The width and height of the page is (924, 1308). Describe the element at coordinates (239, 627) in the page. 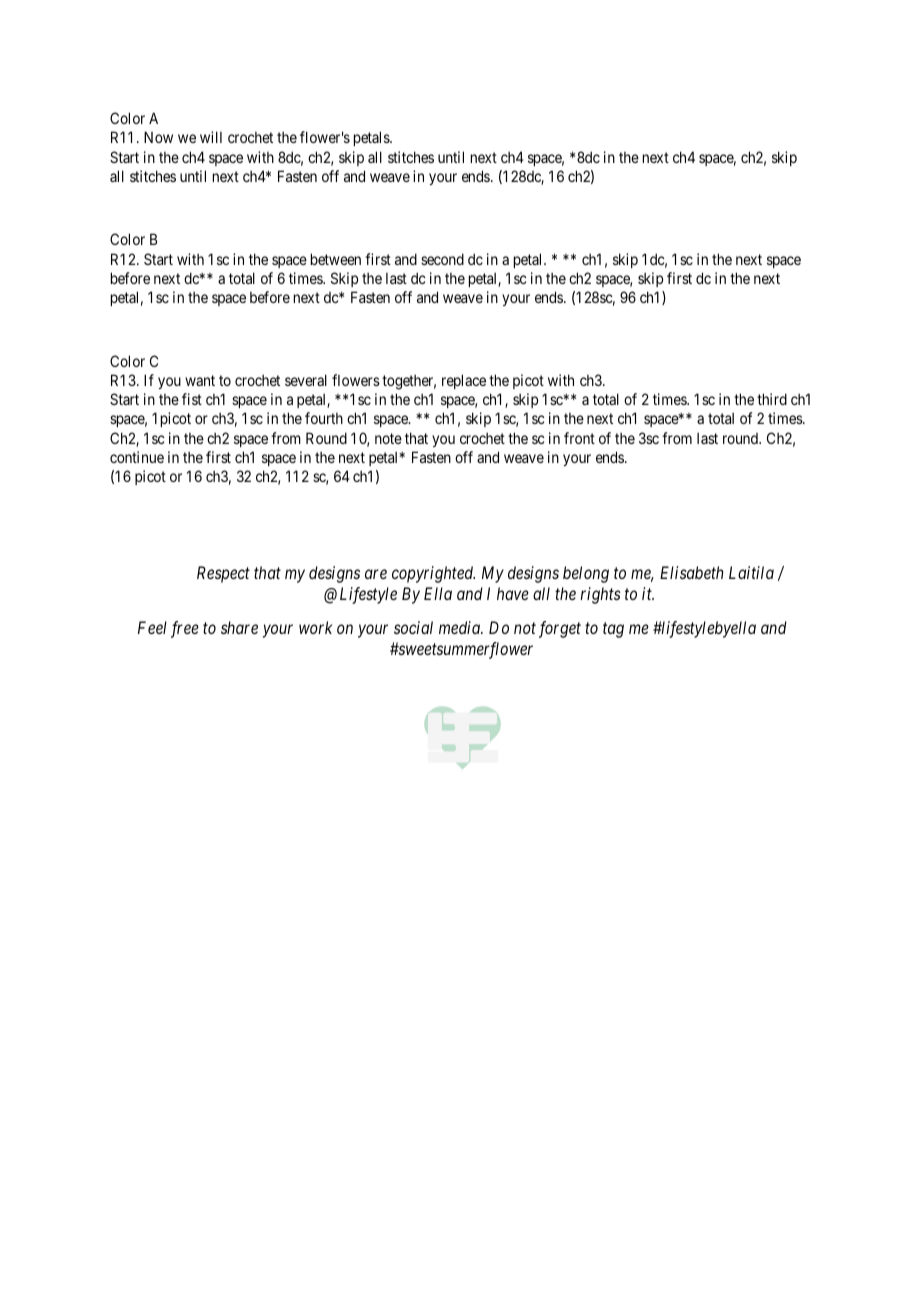

I see `share` at that location.
